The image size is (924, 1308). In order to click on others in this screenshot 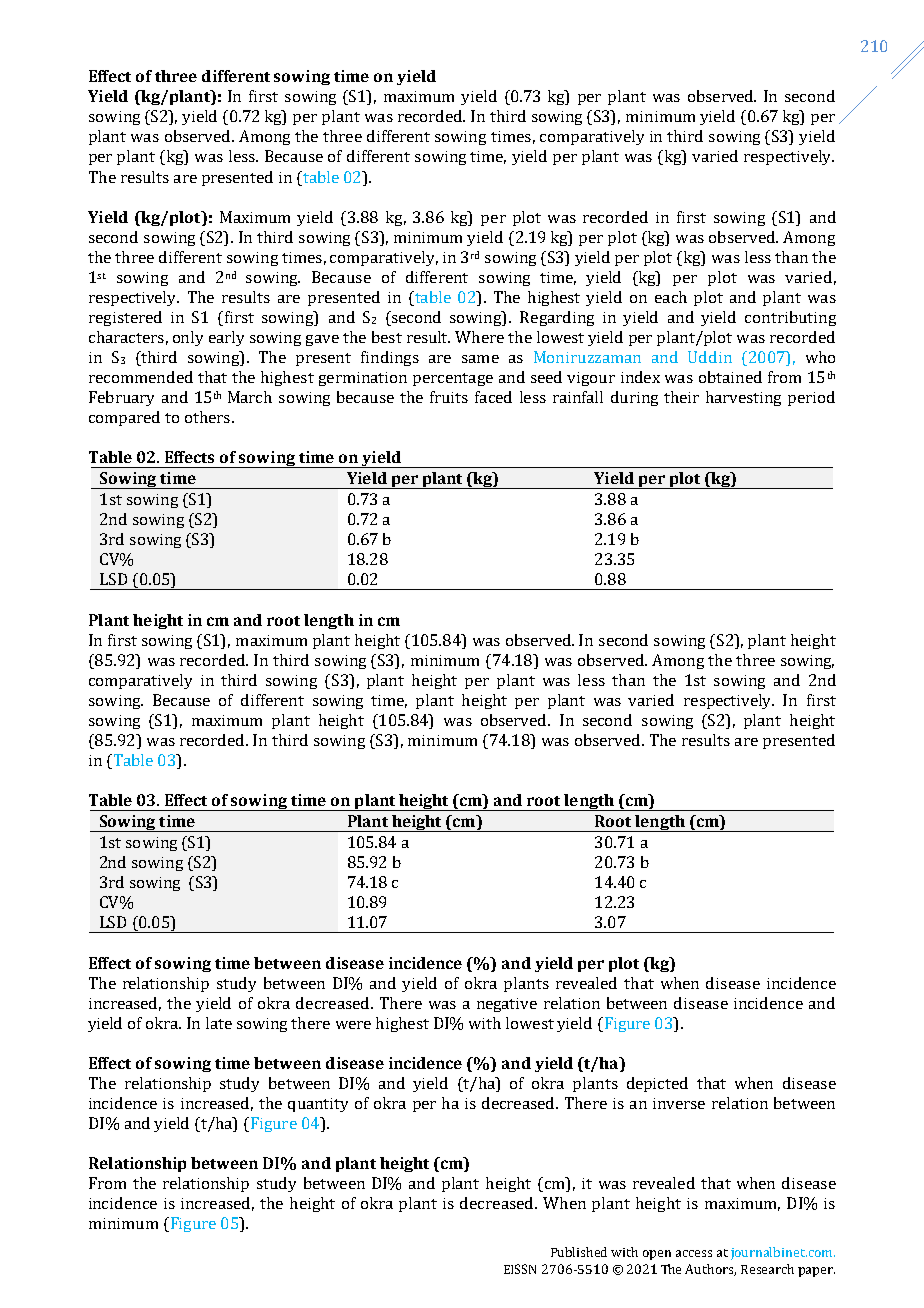, I will do `click(207, 417)`.
